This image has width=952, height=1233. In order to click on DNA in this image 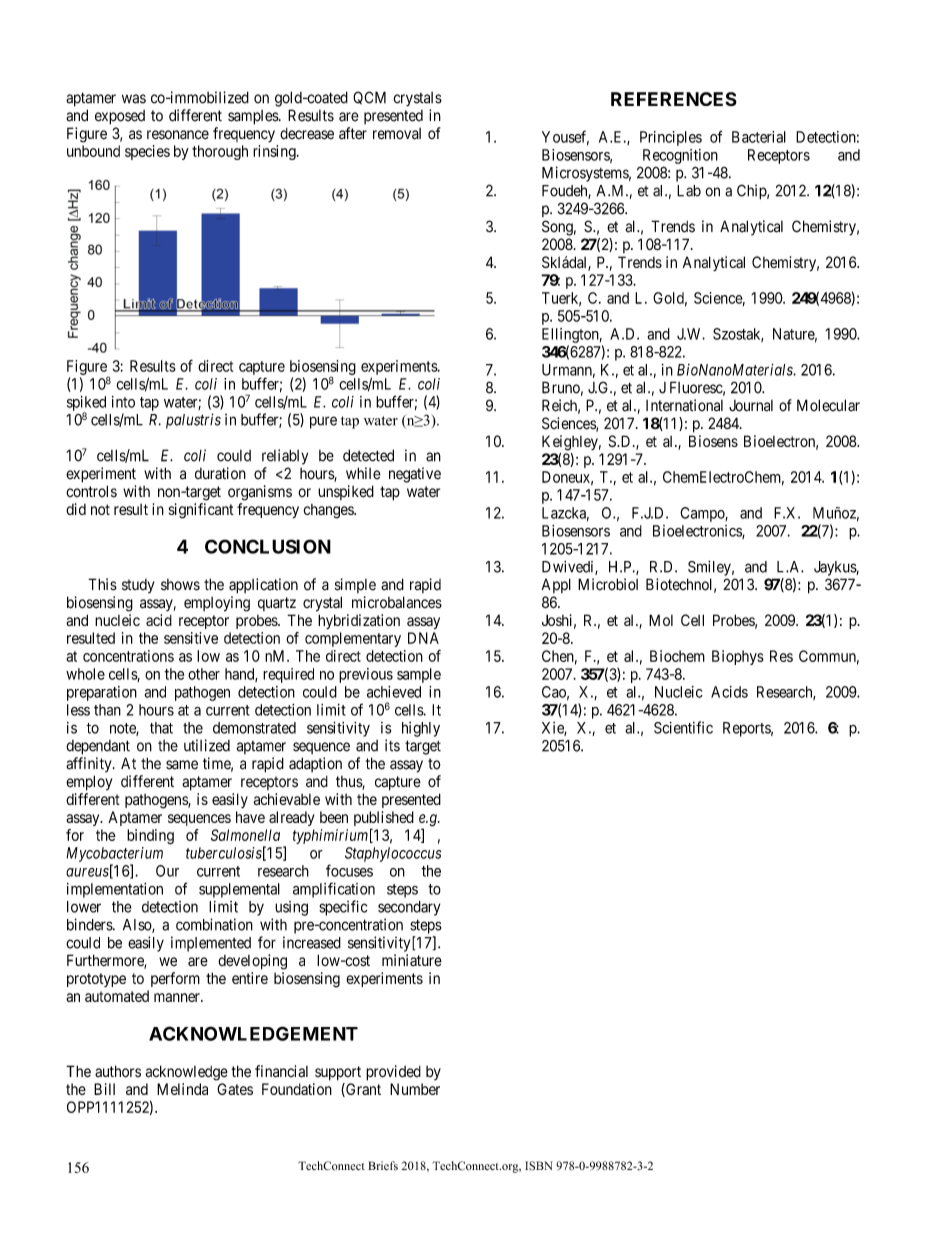, I will do `click(423, 638)`.
